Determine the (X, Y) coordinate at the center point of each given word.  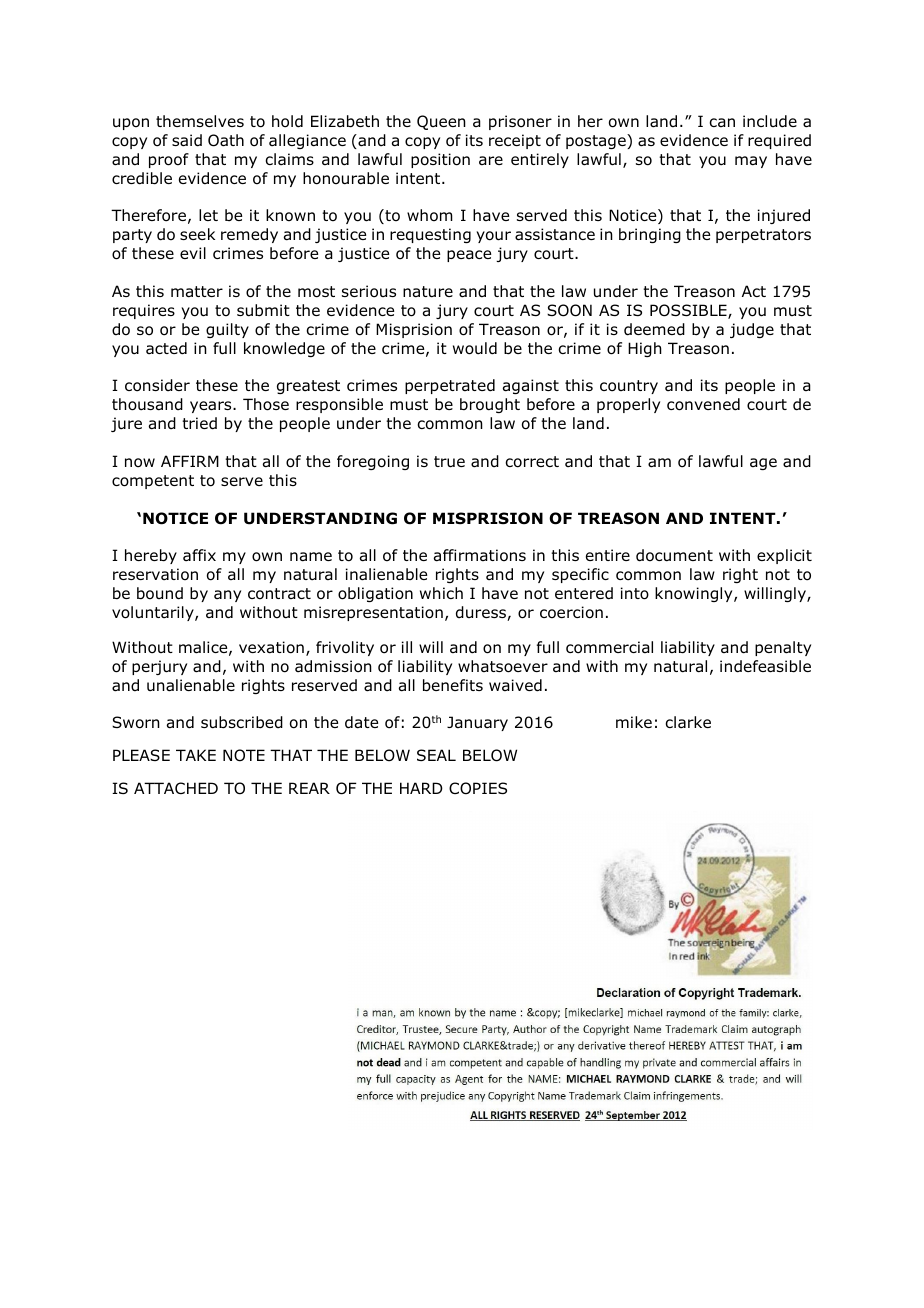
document (674, 555)
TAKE (196, 755)
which (441, 593)
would (475, 348)
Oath (226, 140)
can (722, 122)
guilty (227, 330)
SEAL (436, 755)
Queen (441, 122)
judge (752, 330)
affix (199, 555)
